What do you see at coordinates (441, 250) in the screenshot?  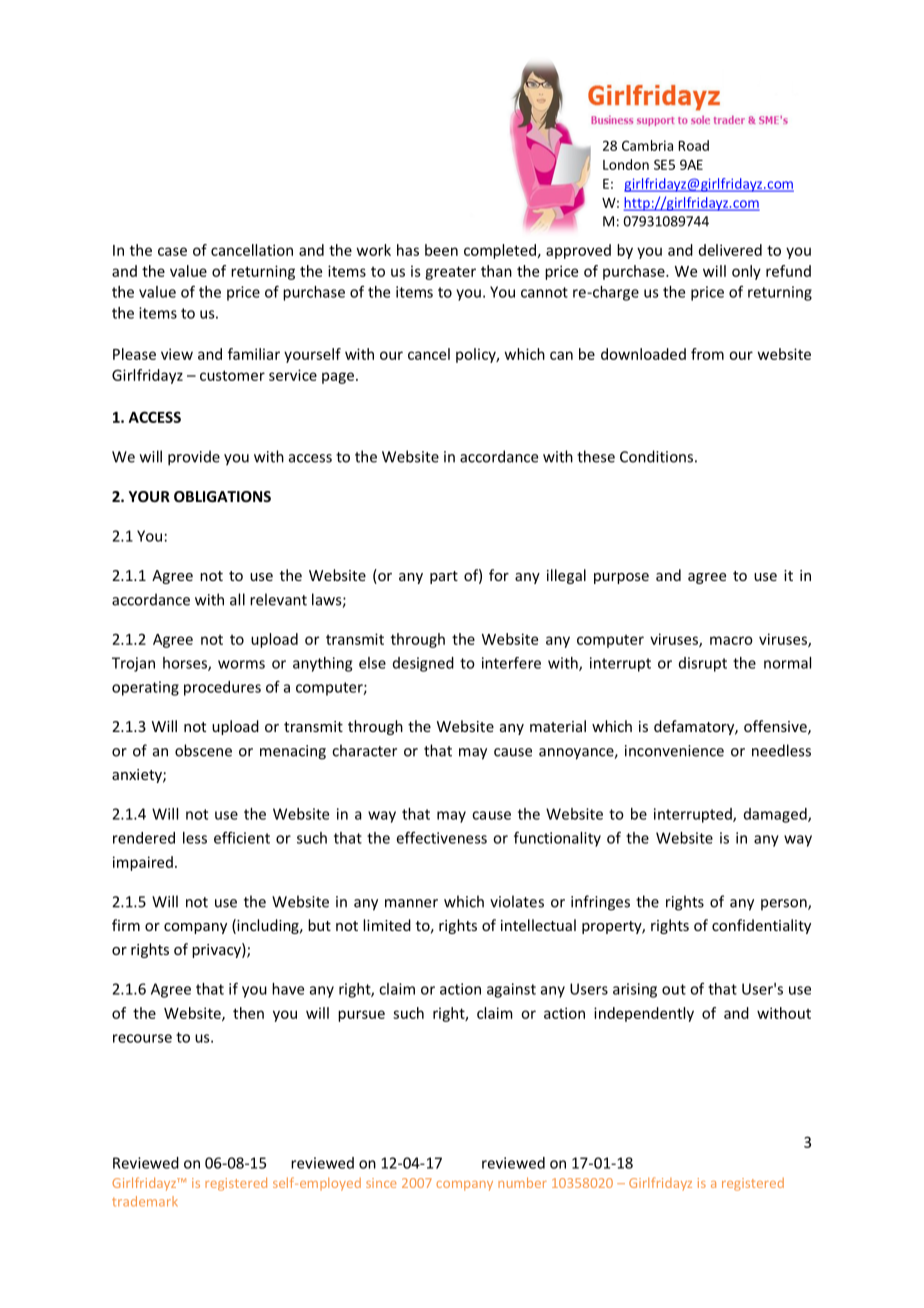 I see `been` at bounding box center [441, 250].
